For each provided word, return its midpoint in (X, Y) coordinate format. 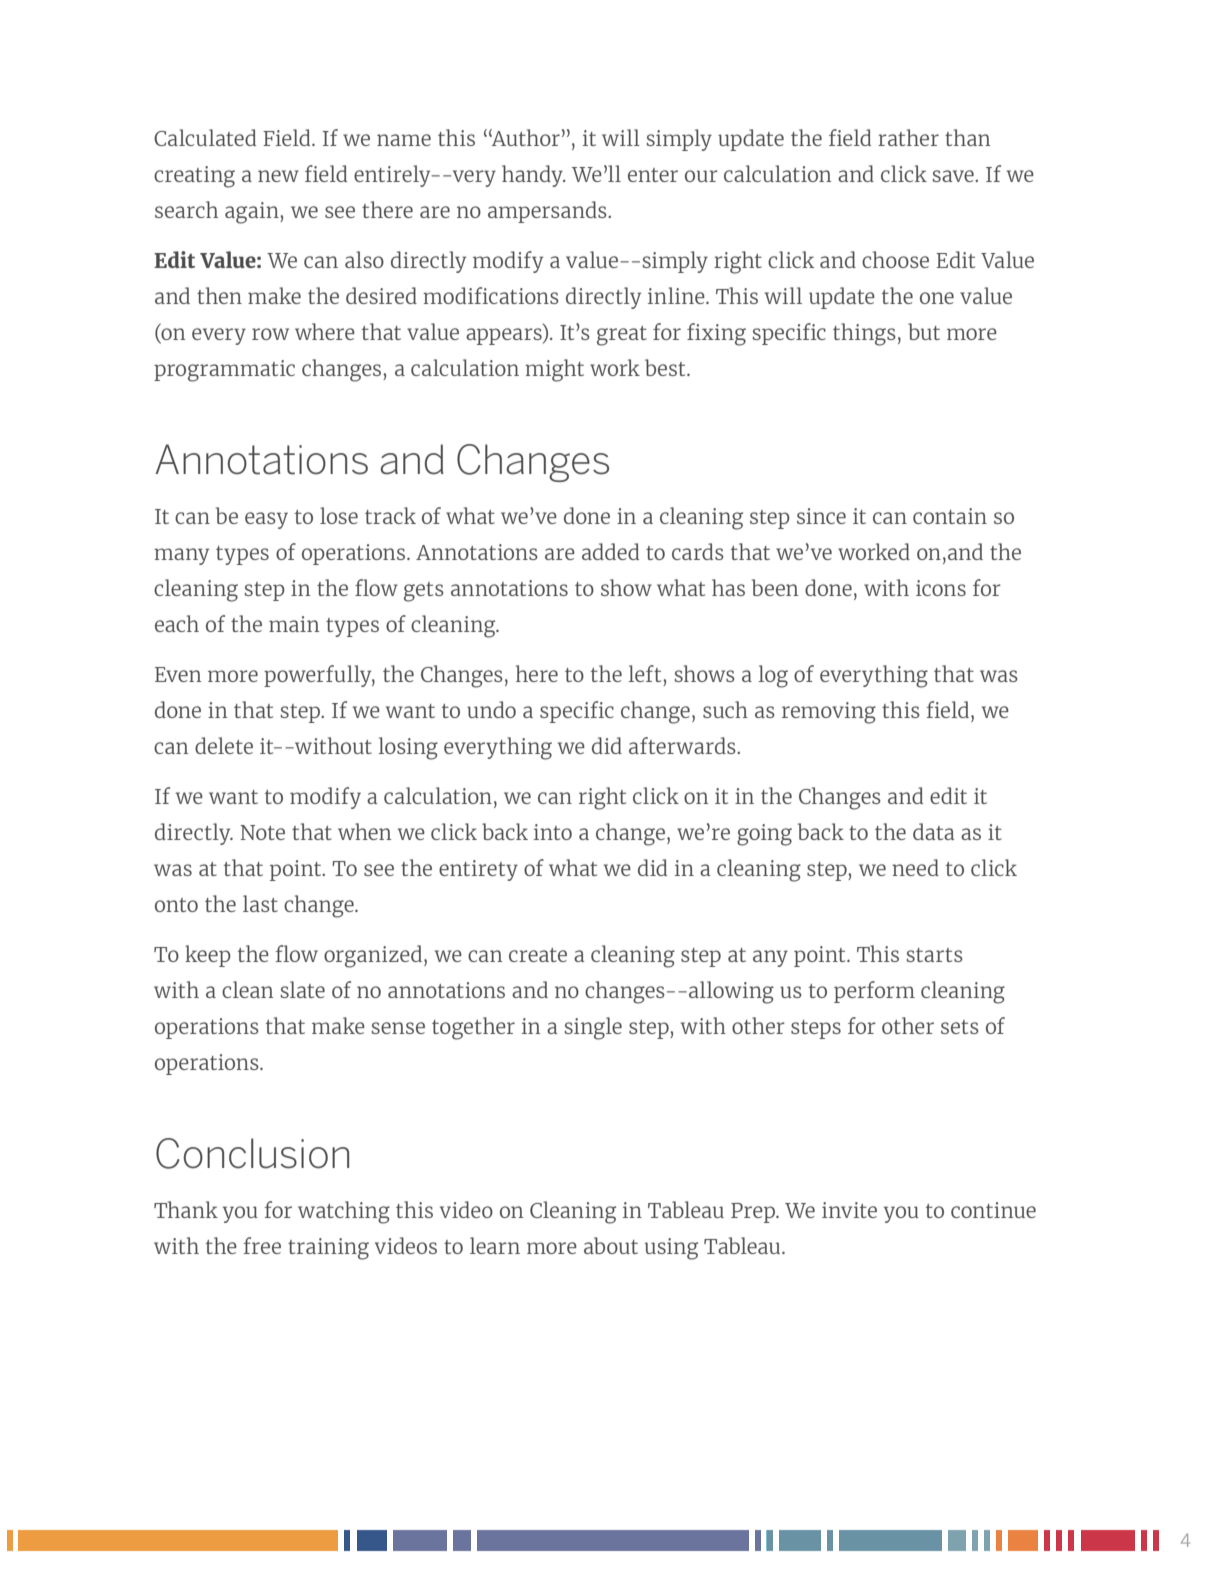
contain (950, 516)
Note (262, 832)
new (278, 176)
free (262, 1245)
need (915, 867)
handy (533, 176)
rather (908, 137)
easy (266, 520)
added (610, 551)
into (553, 832)
